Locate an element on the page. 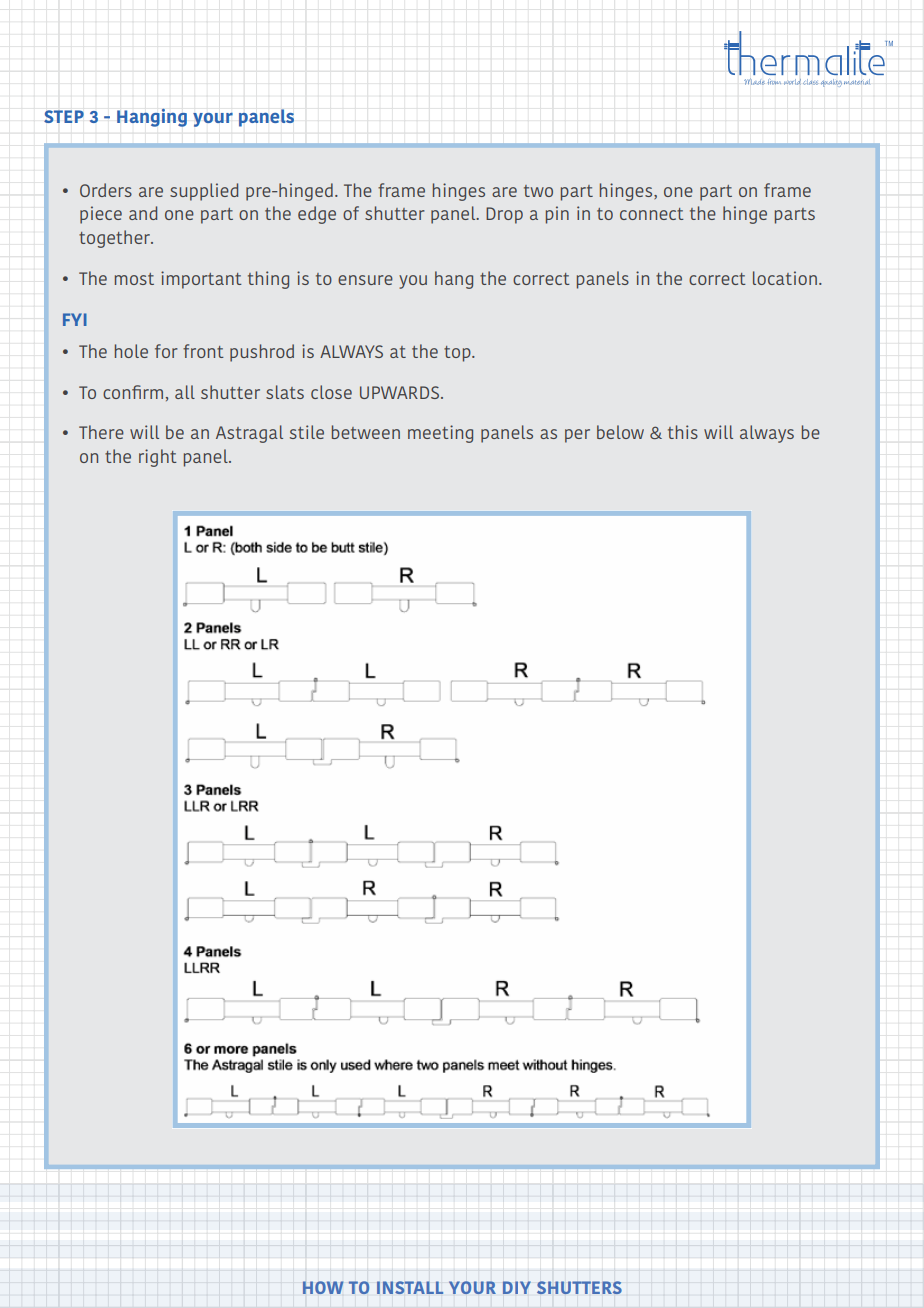 Image resolution: width=924 pixels, height=1308 pixels. Drop is located at coordinates (504, 215).
